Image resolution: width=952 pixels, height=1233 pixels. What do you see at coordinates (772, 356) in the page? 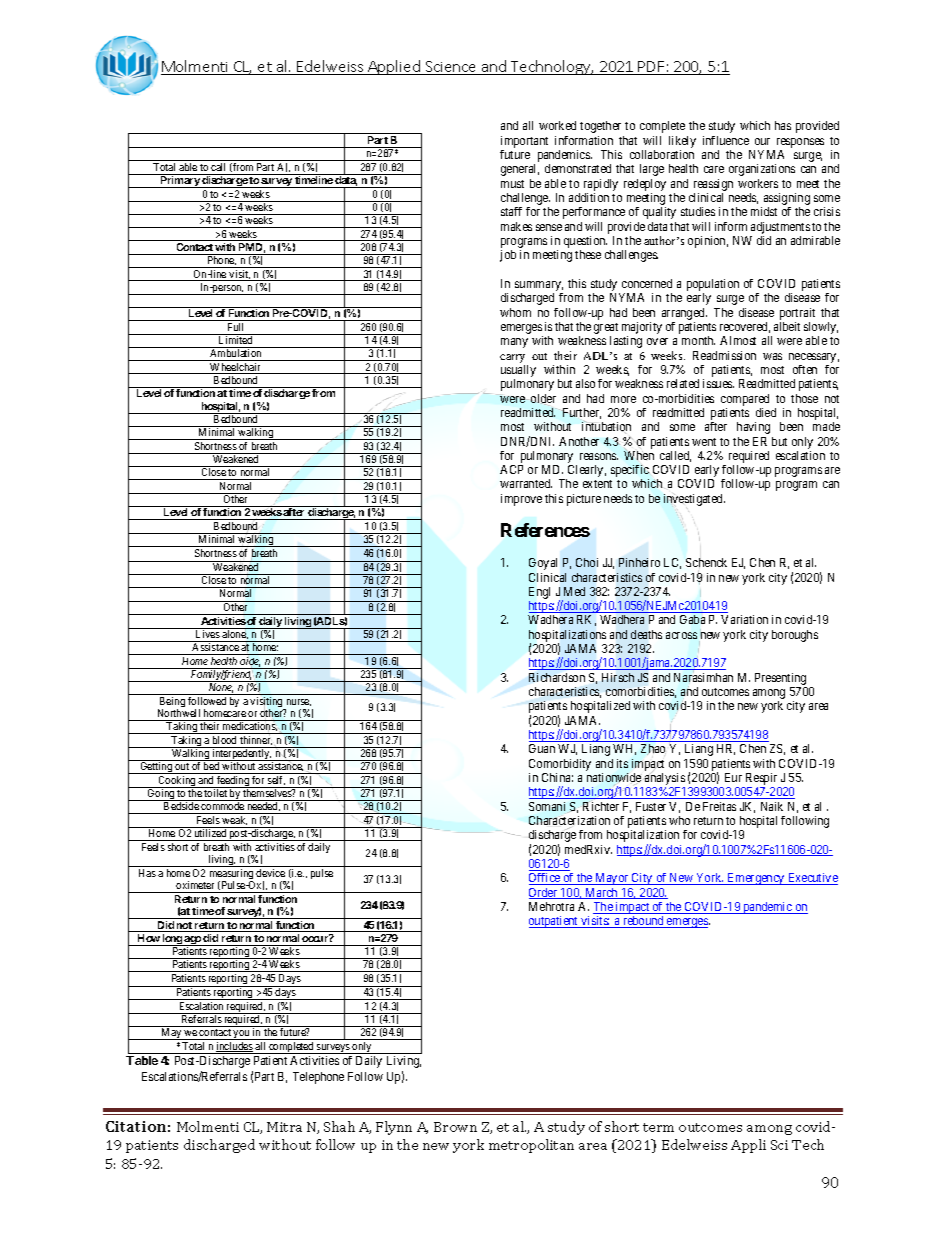
I see `was` at bounding box center [772, 356].
